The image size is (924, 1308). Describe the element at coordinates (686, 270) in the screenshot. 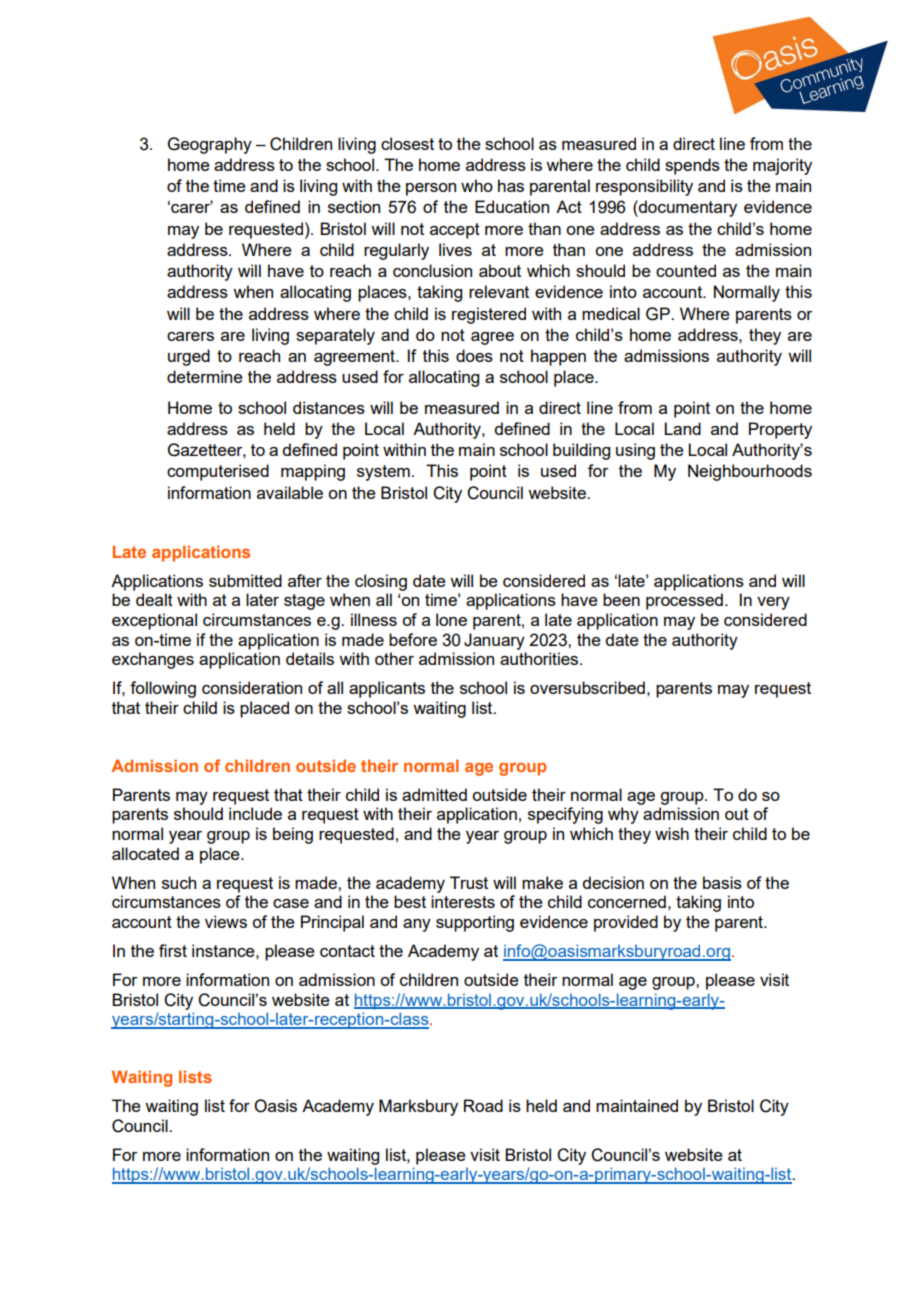

I see `counted` at that location.
